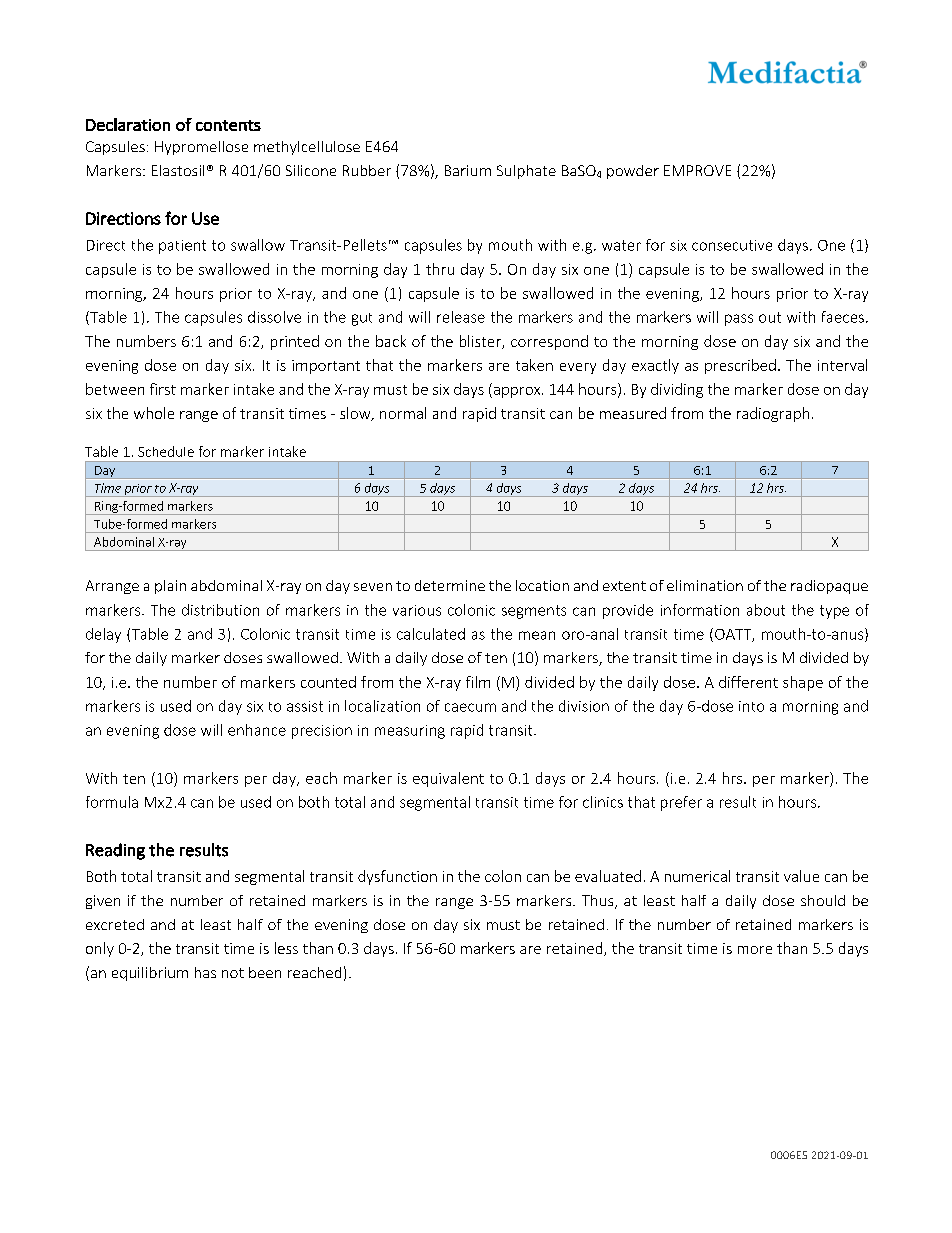 The height and width of the screenshot is (1233, 952). I want to click on prescribed, so click(740, 366).
